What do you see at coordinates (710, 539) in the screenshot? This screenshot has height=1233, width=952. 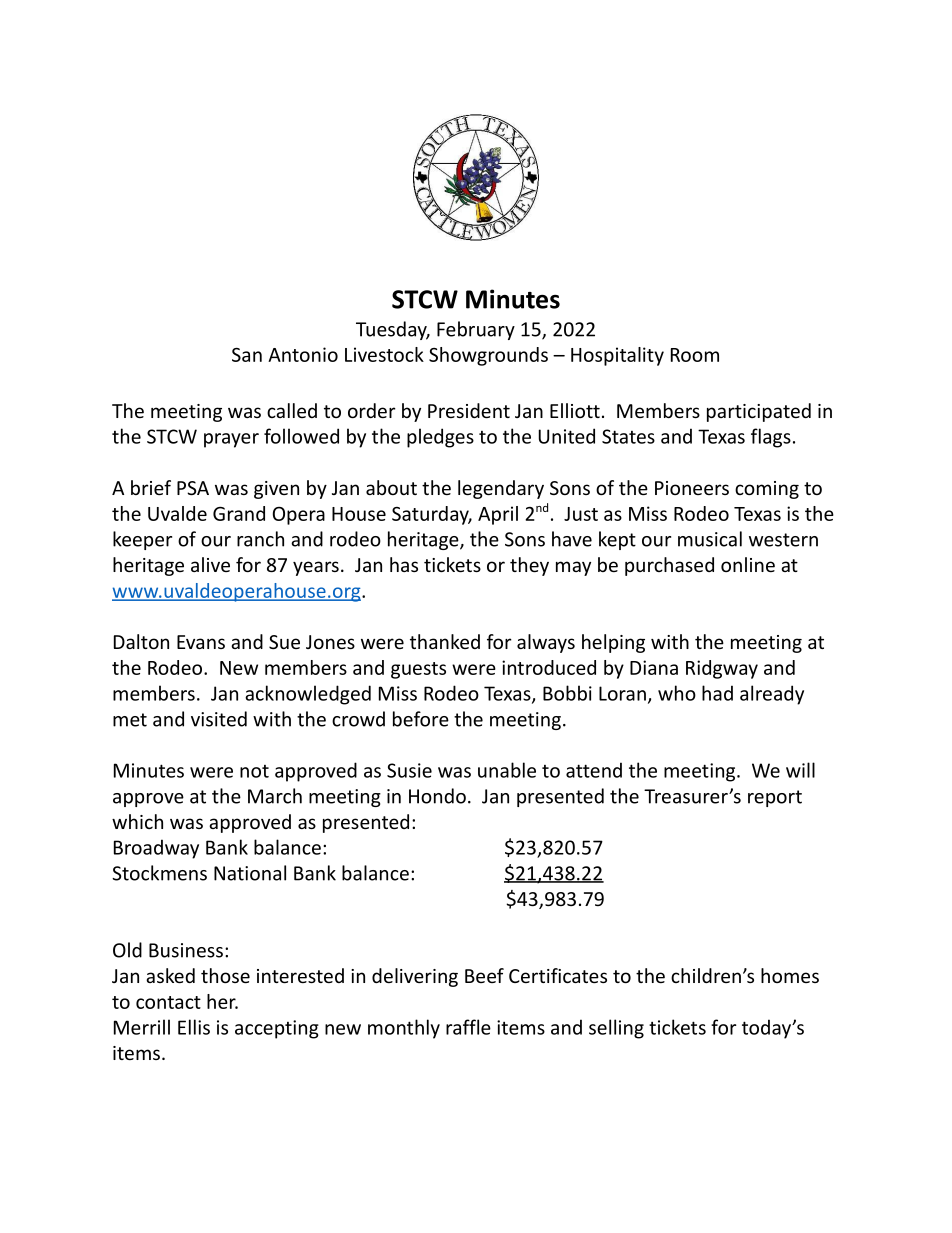 I see `musical` at bounding box center [710, 539].
